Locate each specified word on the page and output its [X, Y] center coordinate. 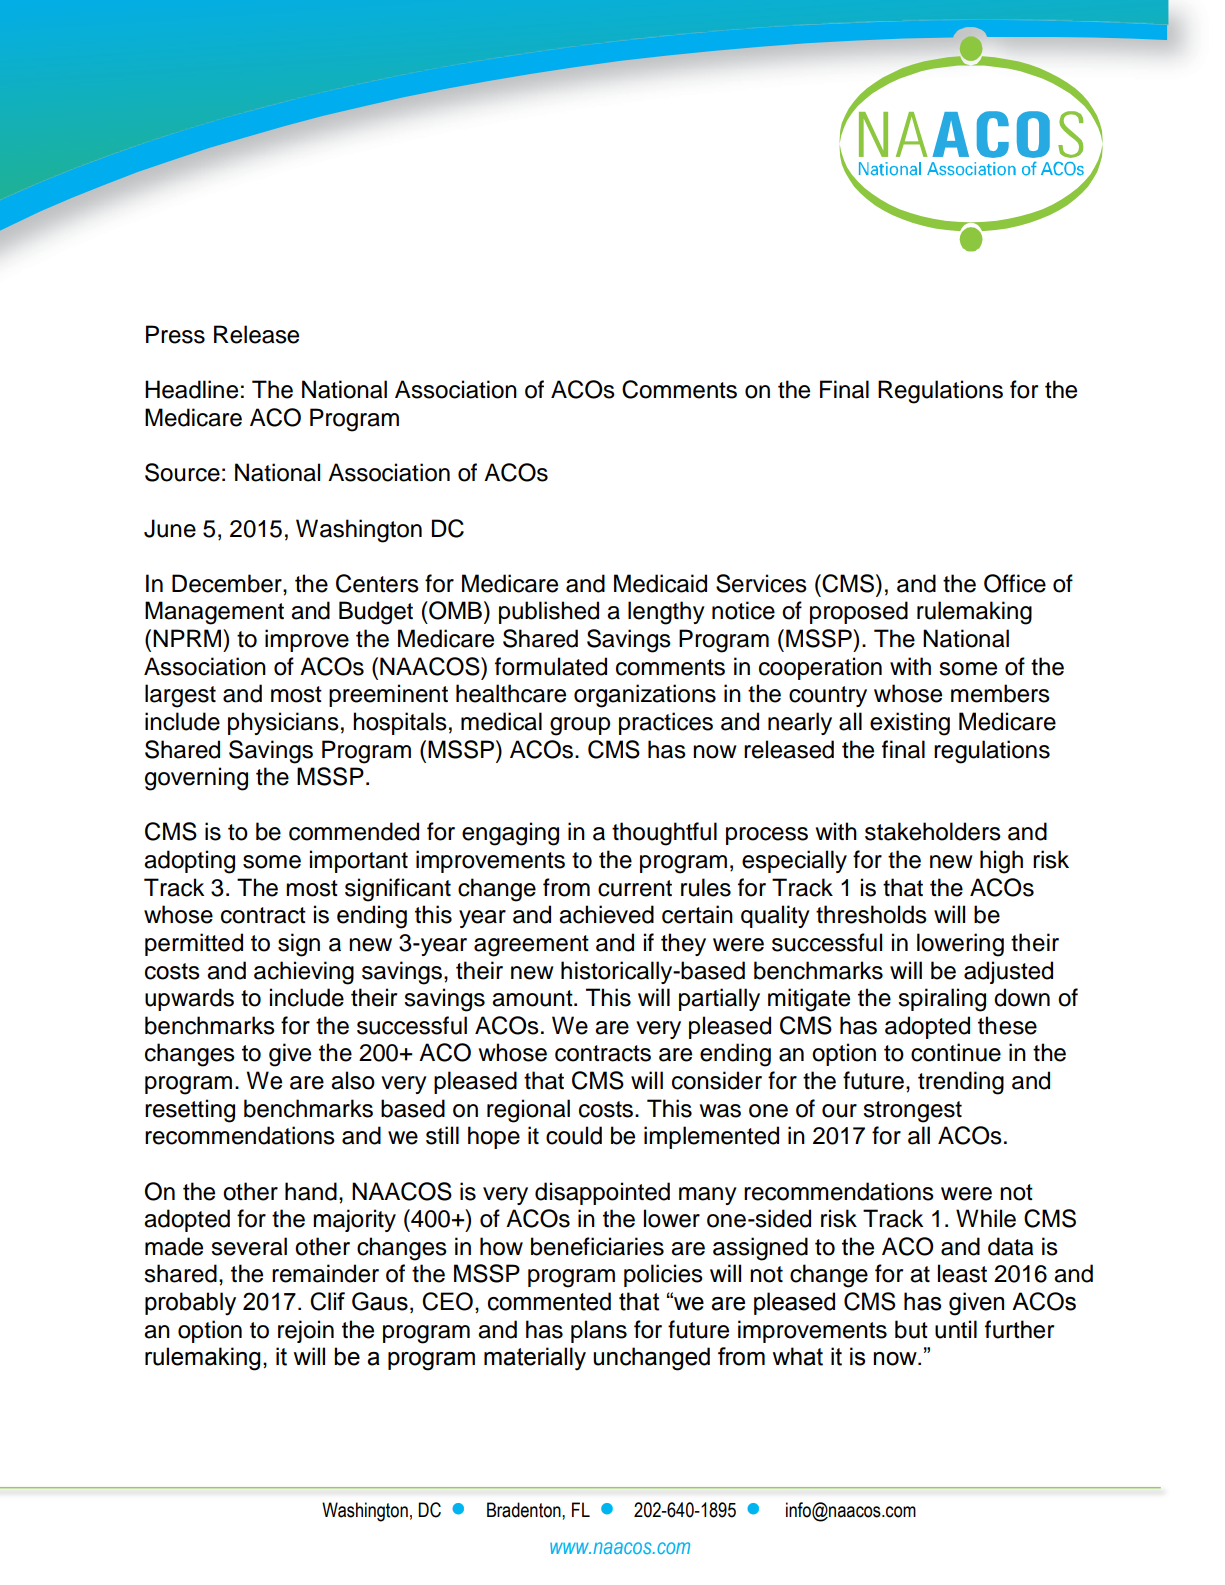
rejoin [306, 1331]
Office [1015, 583]
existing [910, 724]
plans [599, 1331]
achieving [304, 973]
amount [533, 998]
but [911, 1329]
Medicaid [660, 583]
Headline [191, 389]
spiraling [942, 1000]
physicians [283, 723]
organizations [645, 696]
